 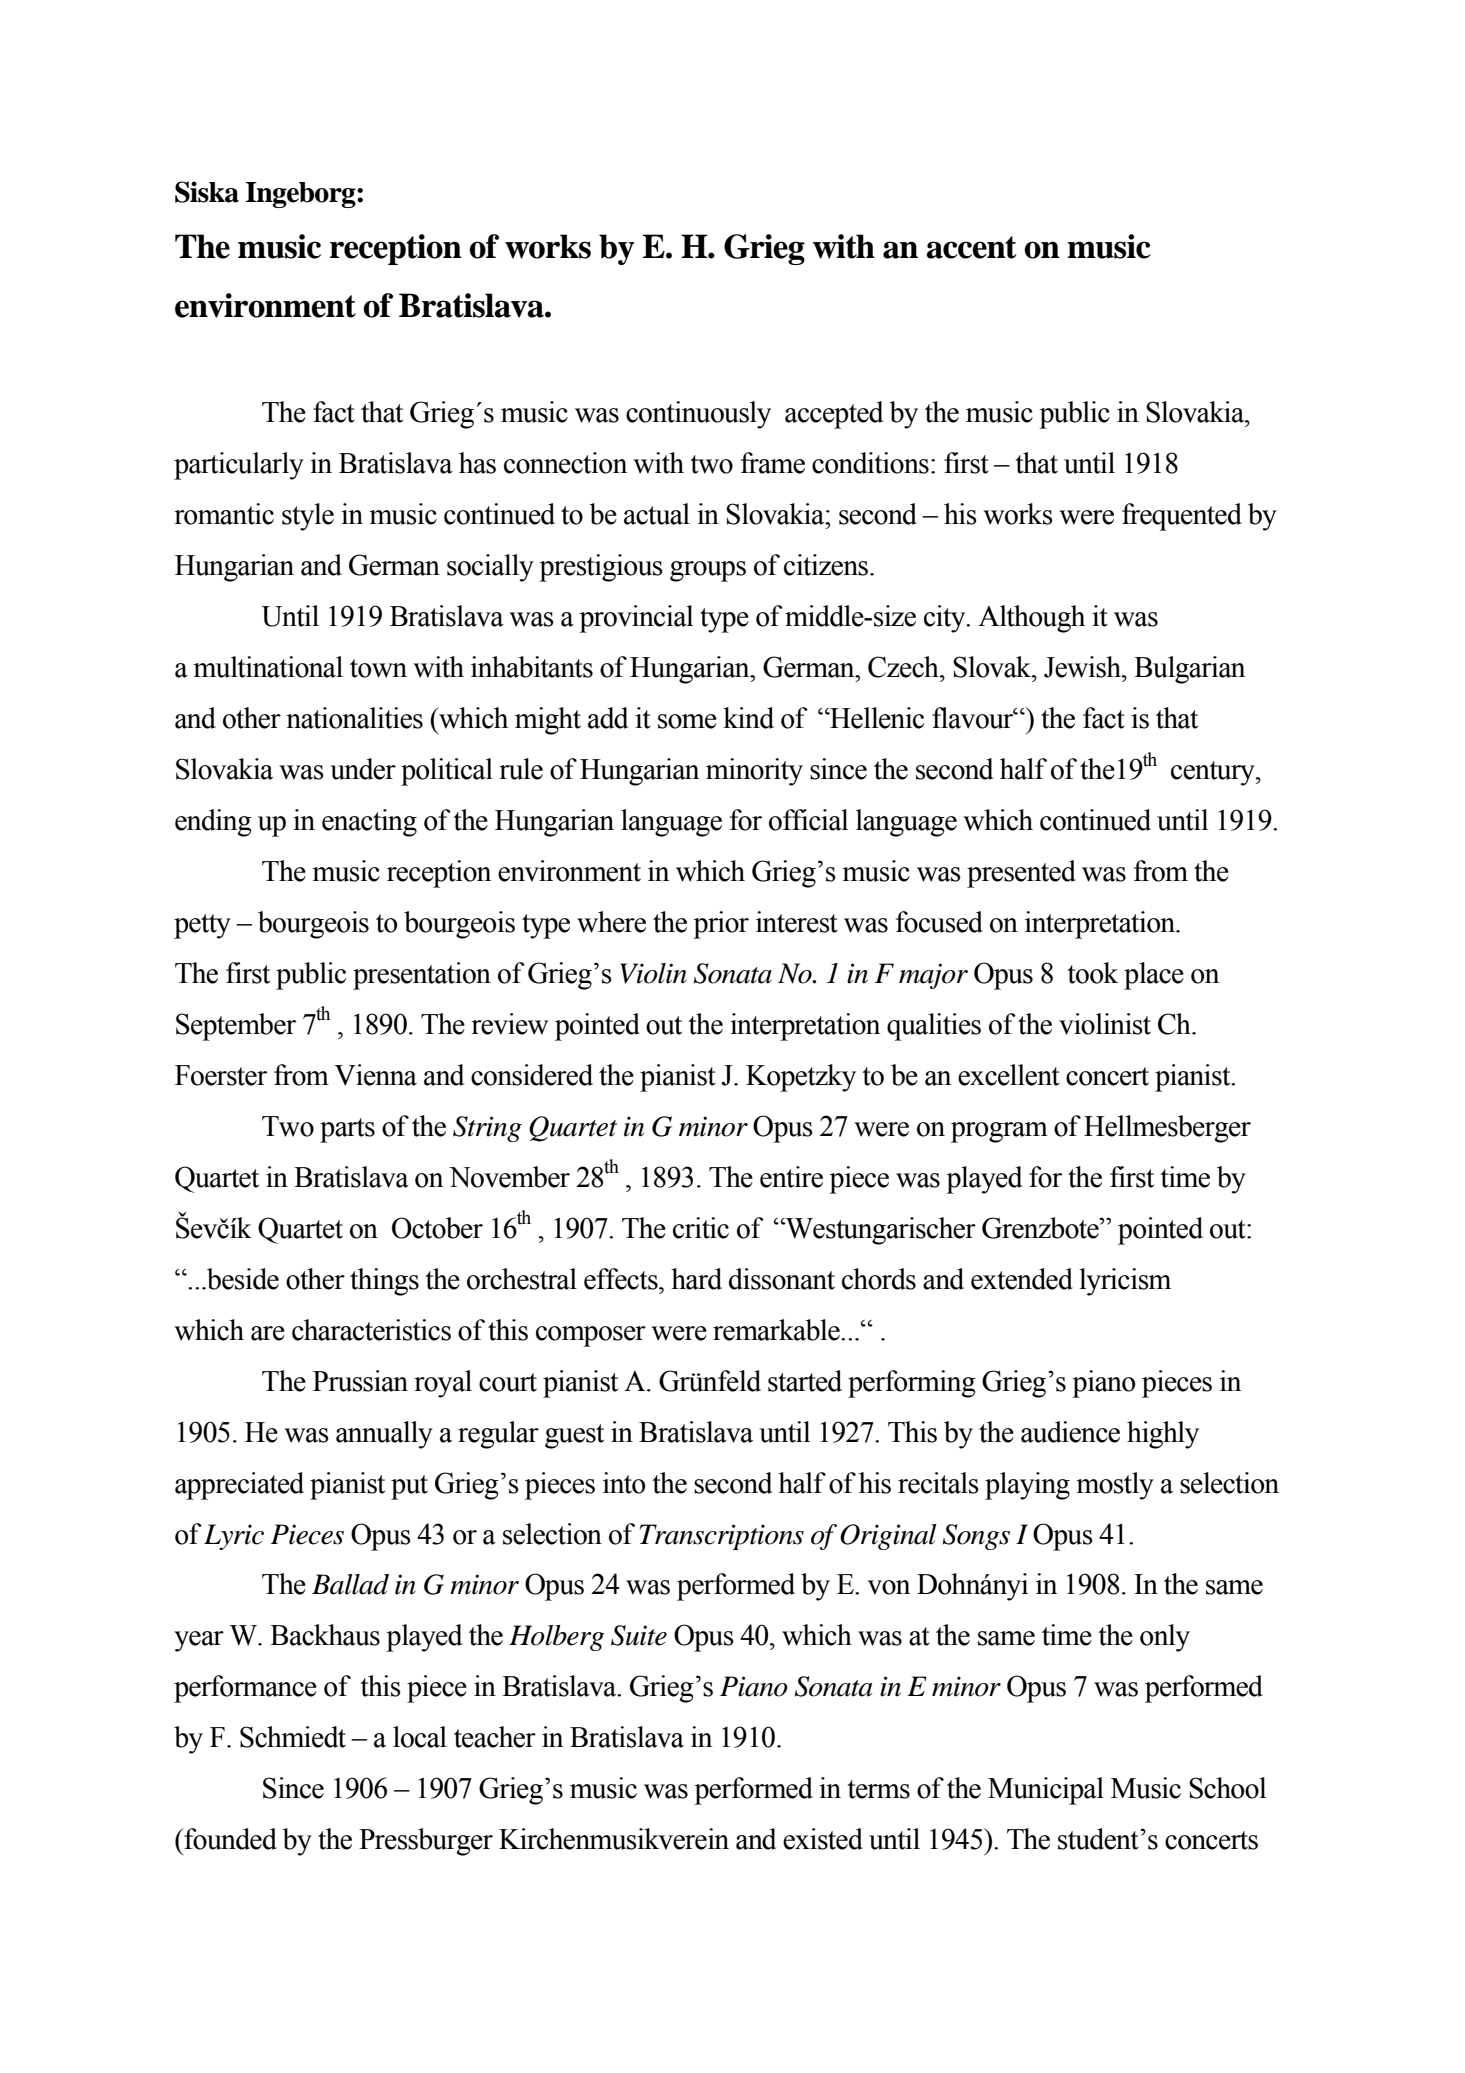 What do you see at coordinates (375, 1075) in the page?
I see `Vienna` at bounding box center [375, 1075].
